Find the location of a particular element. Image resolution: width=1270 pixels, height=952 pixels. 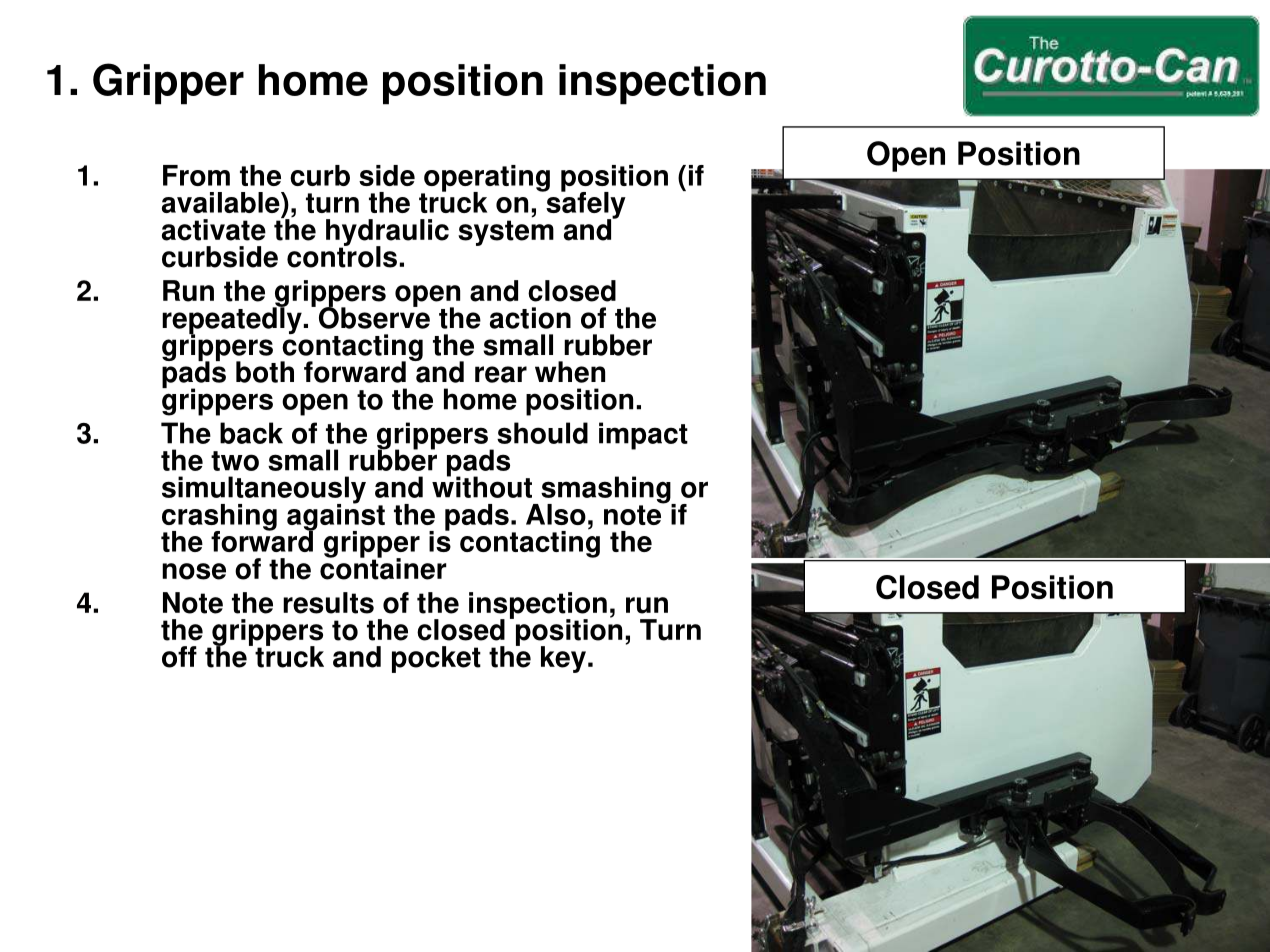

results is located at coordinates (328, 603).
